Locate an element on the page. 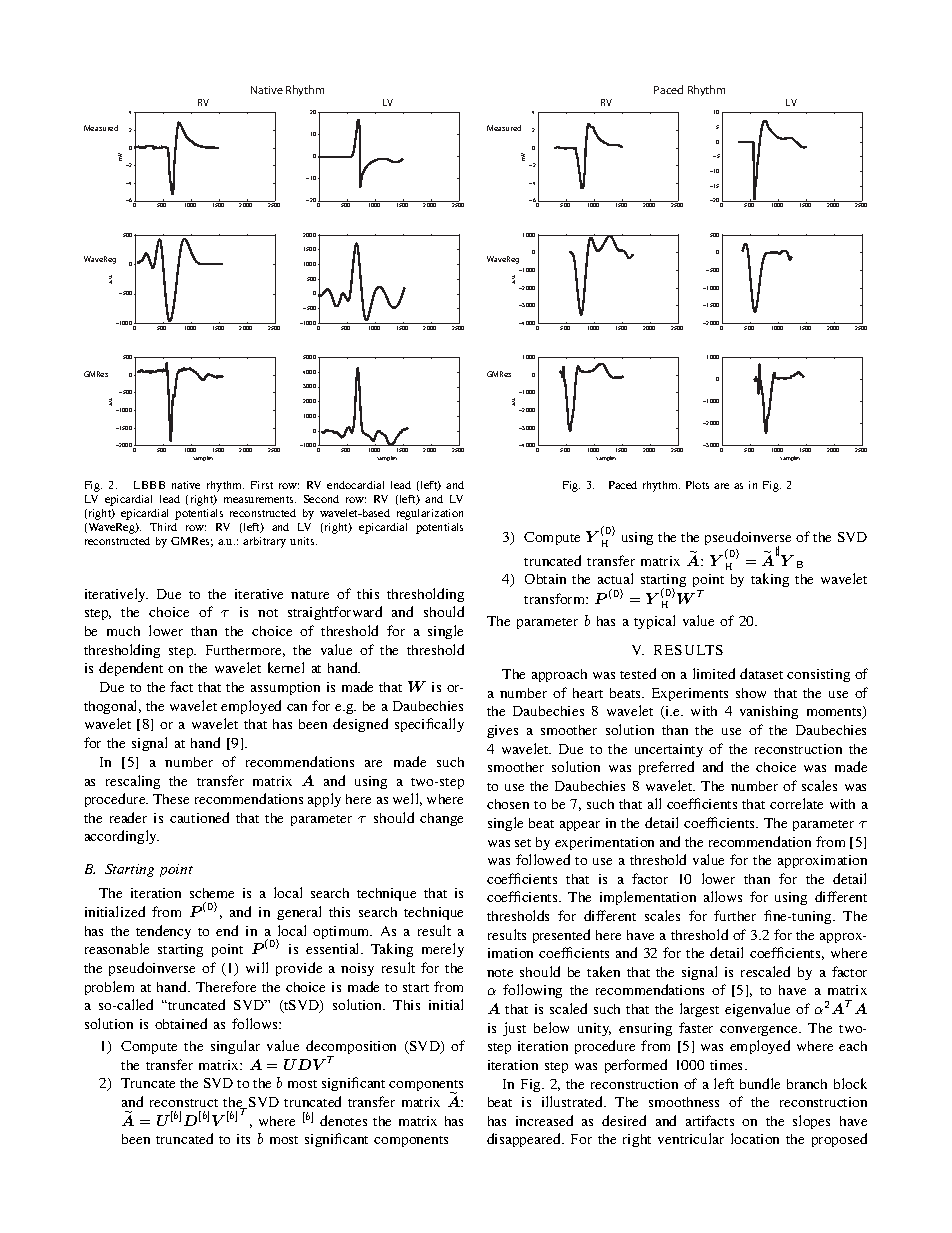 This page has height=1233, width=952. increased is located at coordinates (544, 1120).
